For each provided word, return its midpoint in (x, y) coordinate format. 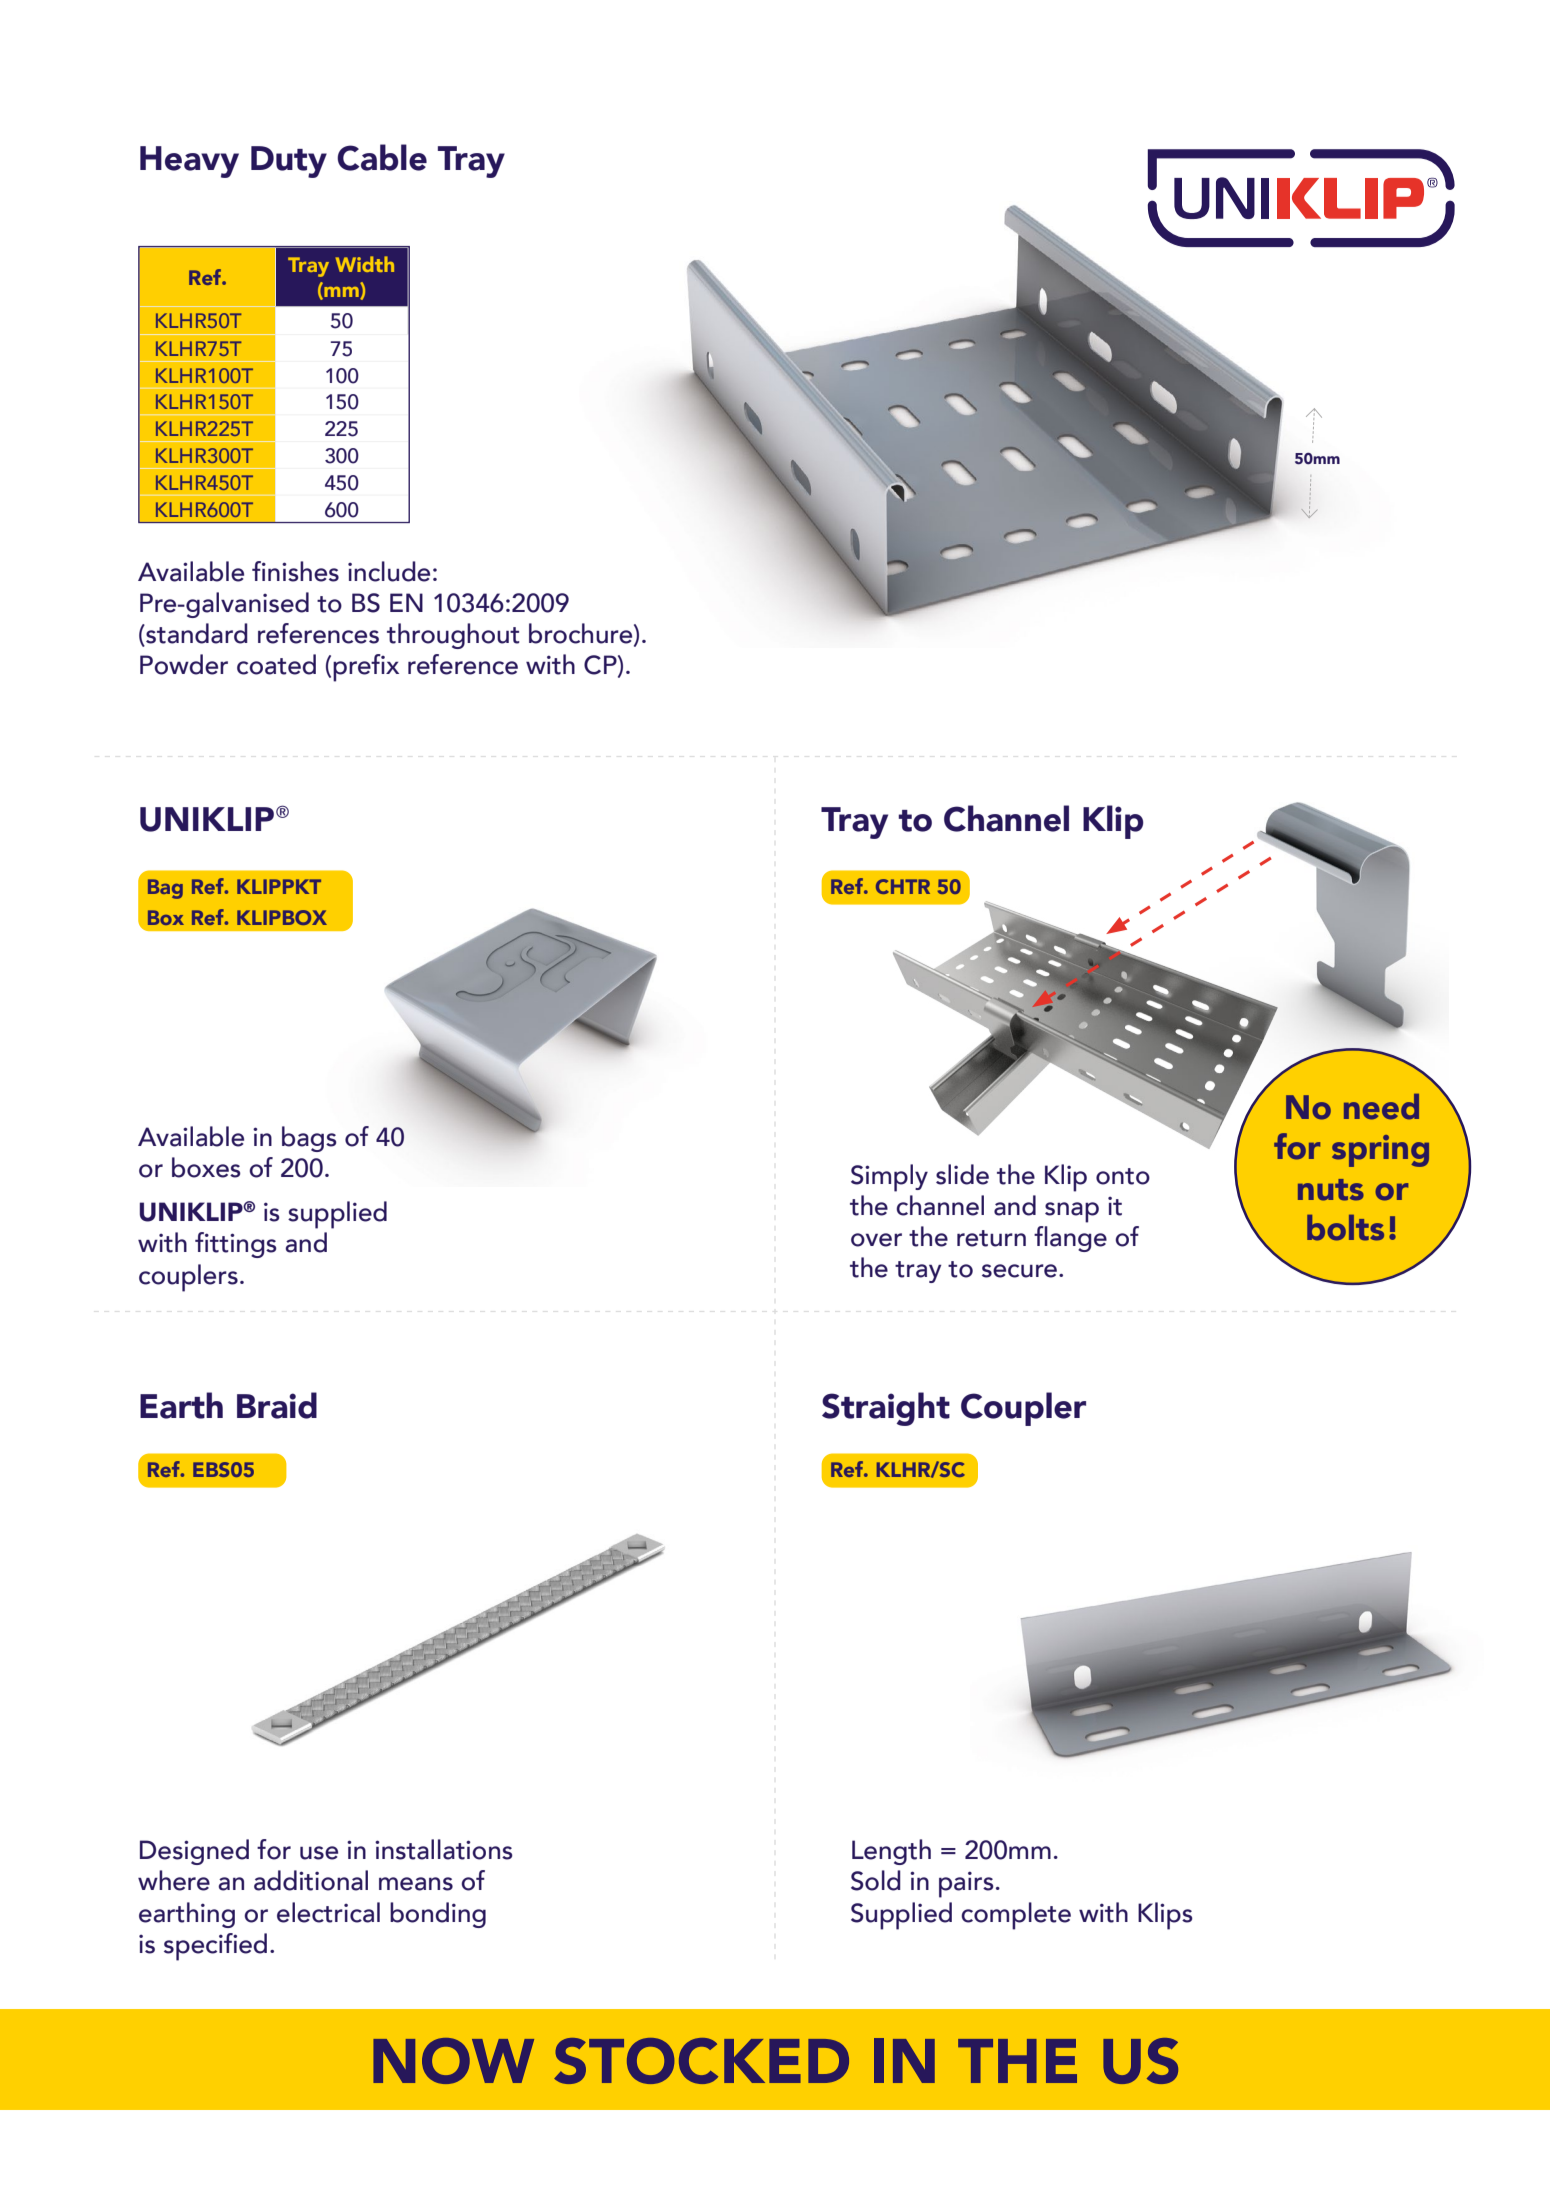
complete (1016, 1916)
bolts (1345, 1228)
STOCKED (701, 2061)
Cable (382, 157)
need (1381, 1107)
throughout (453, 636)
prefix (366, 668)
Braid (277, 1405)
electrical (328, 1912)
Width (365, 264)
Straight (886, 1409)
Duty (289, 162)
